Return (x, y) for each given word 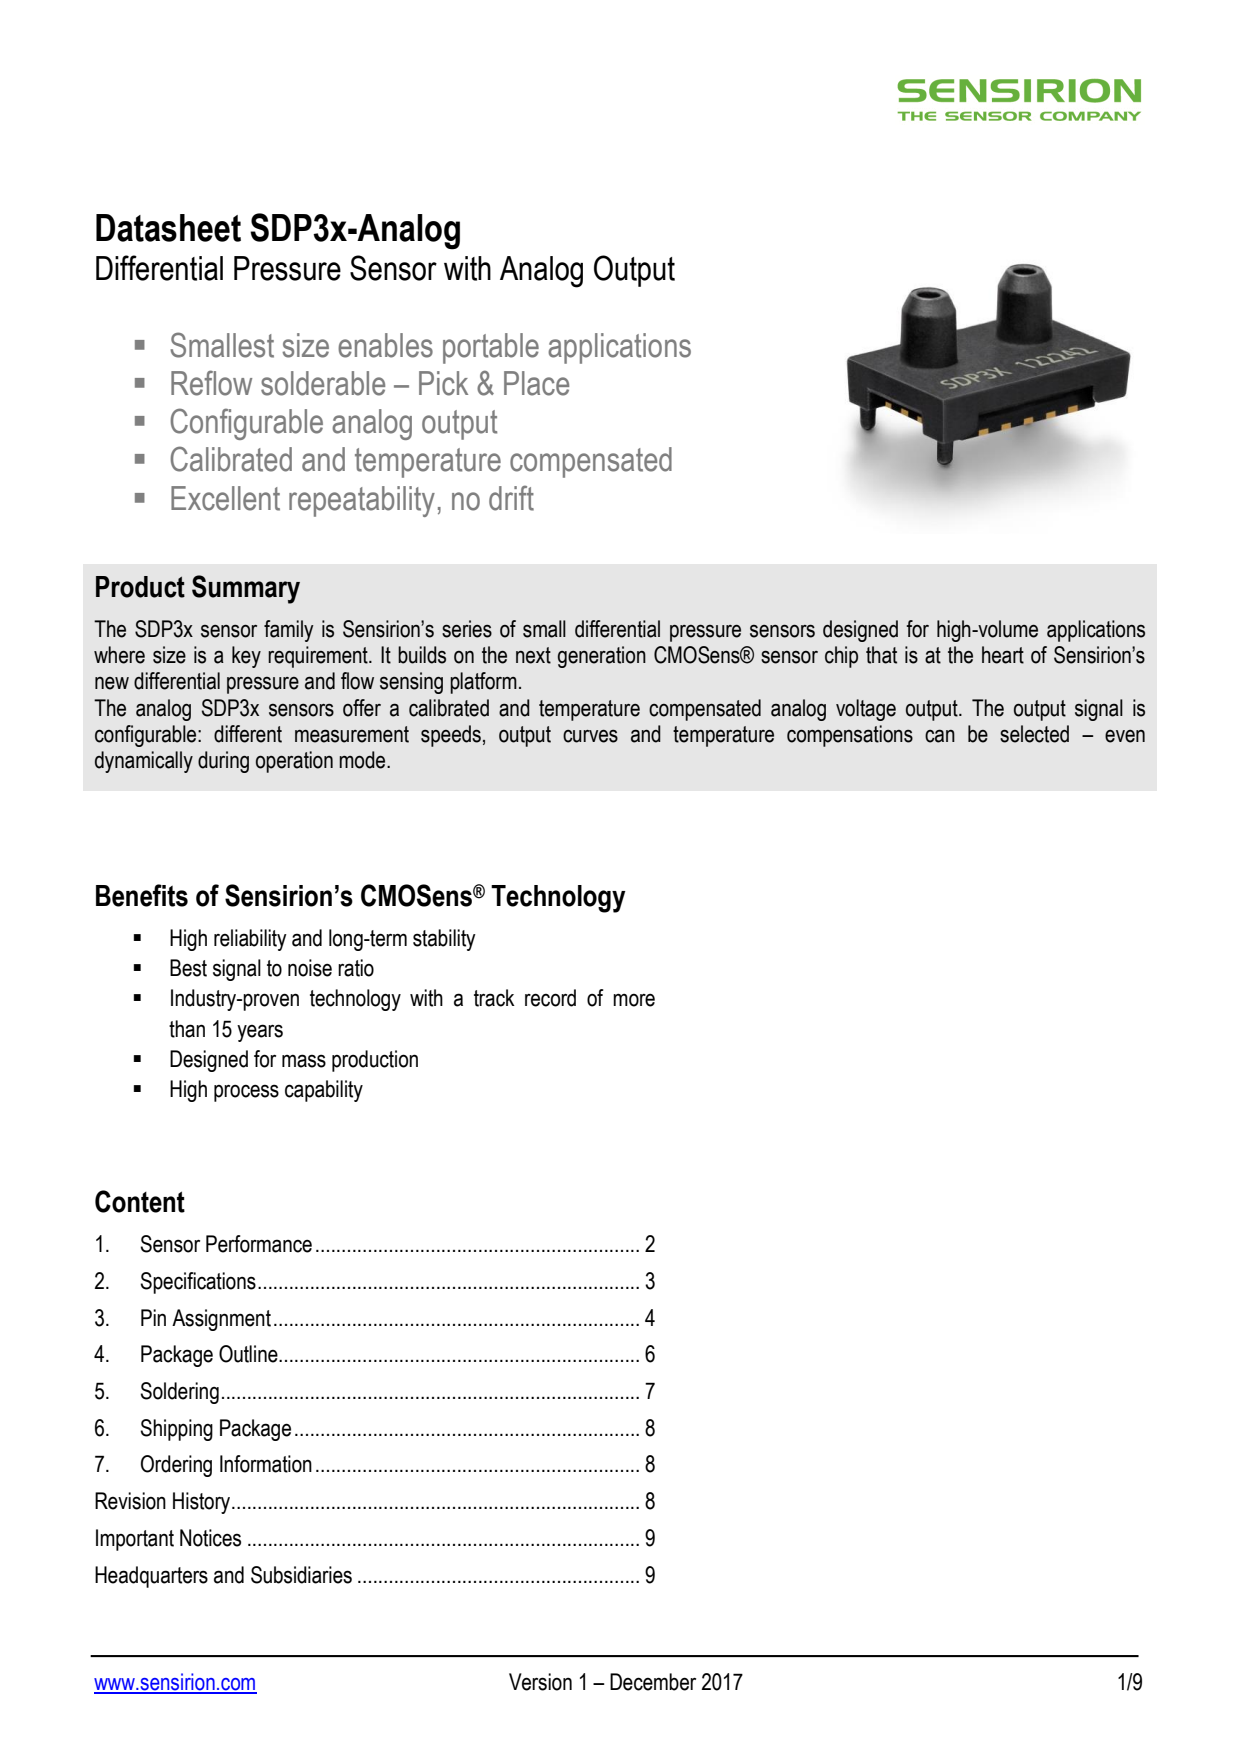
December (653, 1682)
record (550, 998)
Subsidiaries (301, 1575)
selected (1034, 734)
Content (140, 1201)
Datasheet (168, 228)
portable (491, 348)
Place (536, 383)
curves (590, 736)
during (223, 762)
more (634, 1000)
